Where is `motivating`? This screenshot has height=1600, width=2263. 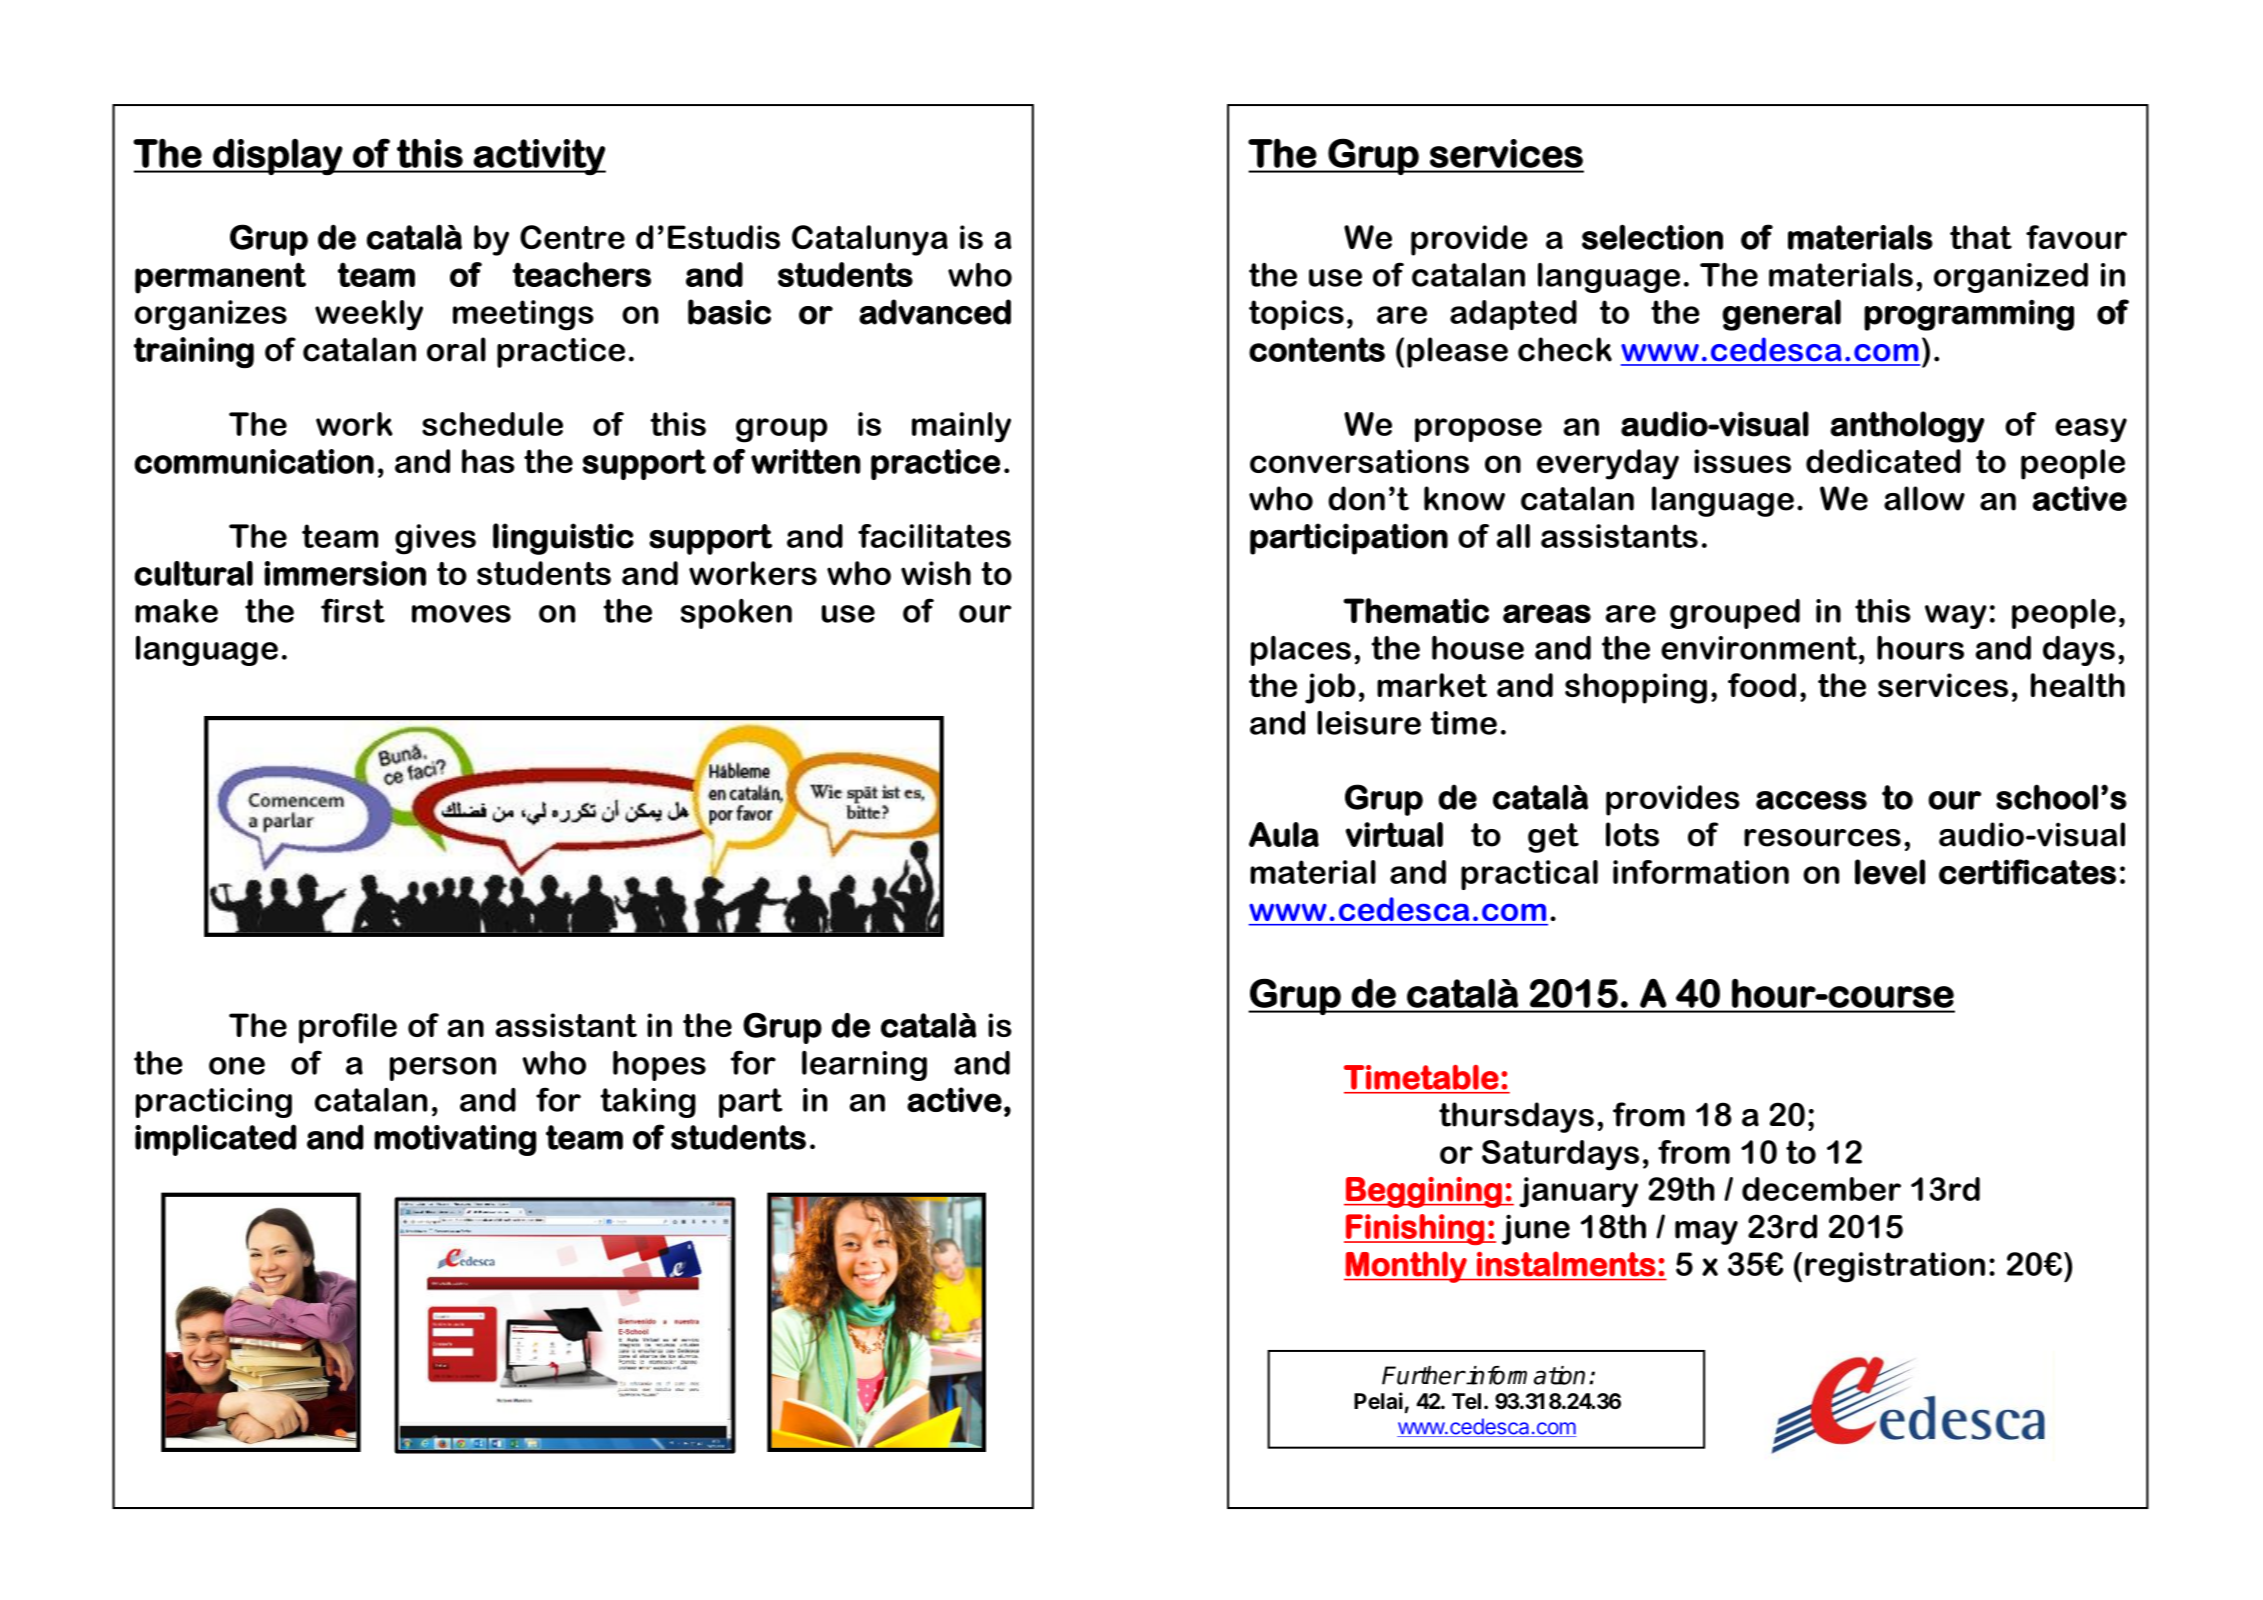 motivating is located at coordinates (455, 1140).
